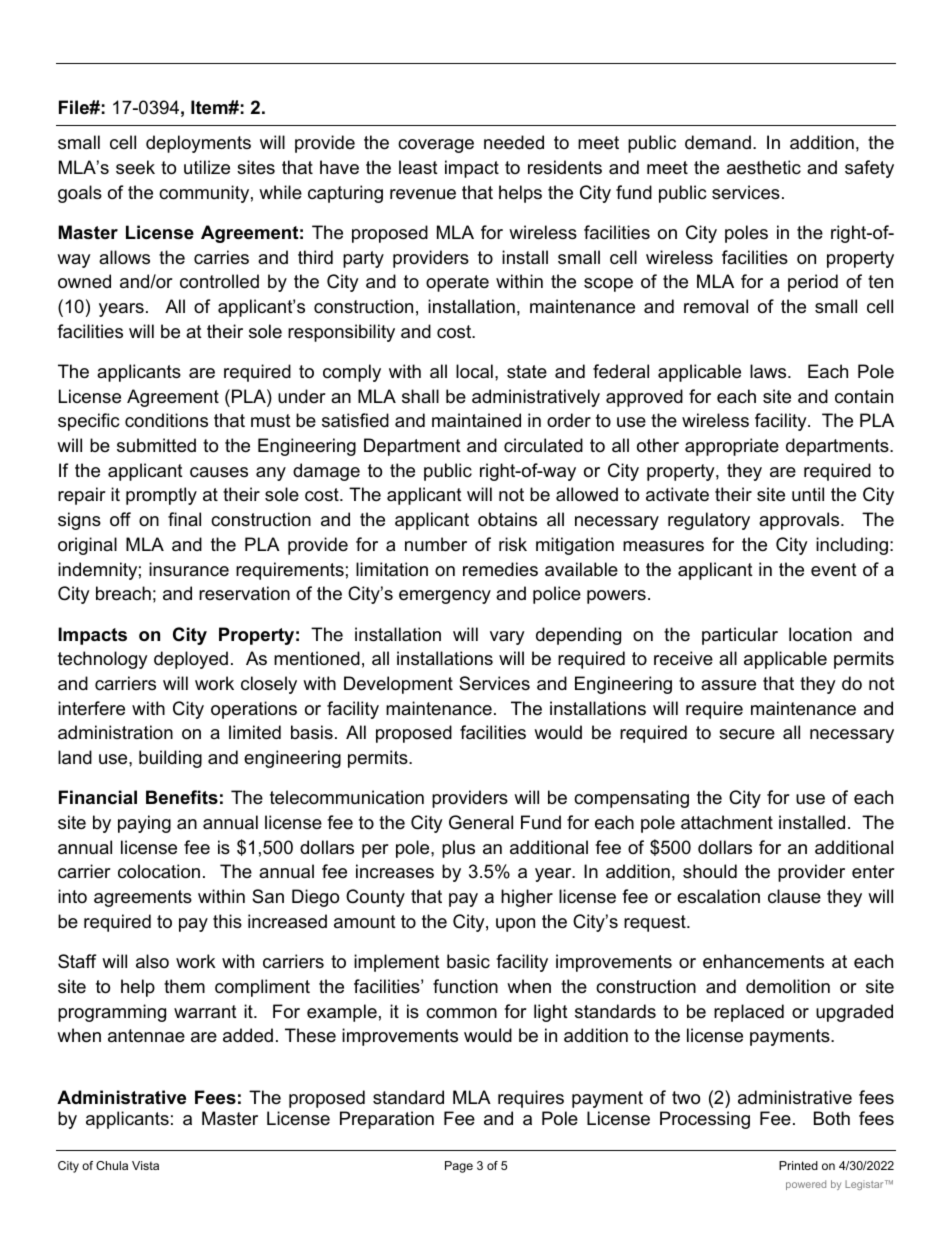 The width and height of the screenshot is (952, 1233). Describe the element at coordinates (189, 569) in the screenshot. I see `insurance` at that location.
